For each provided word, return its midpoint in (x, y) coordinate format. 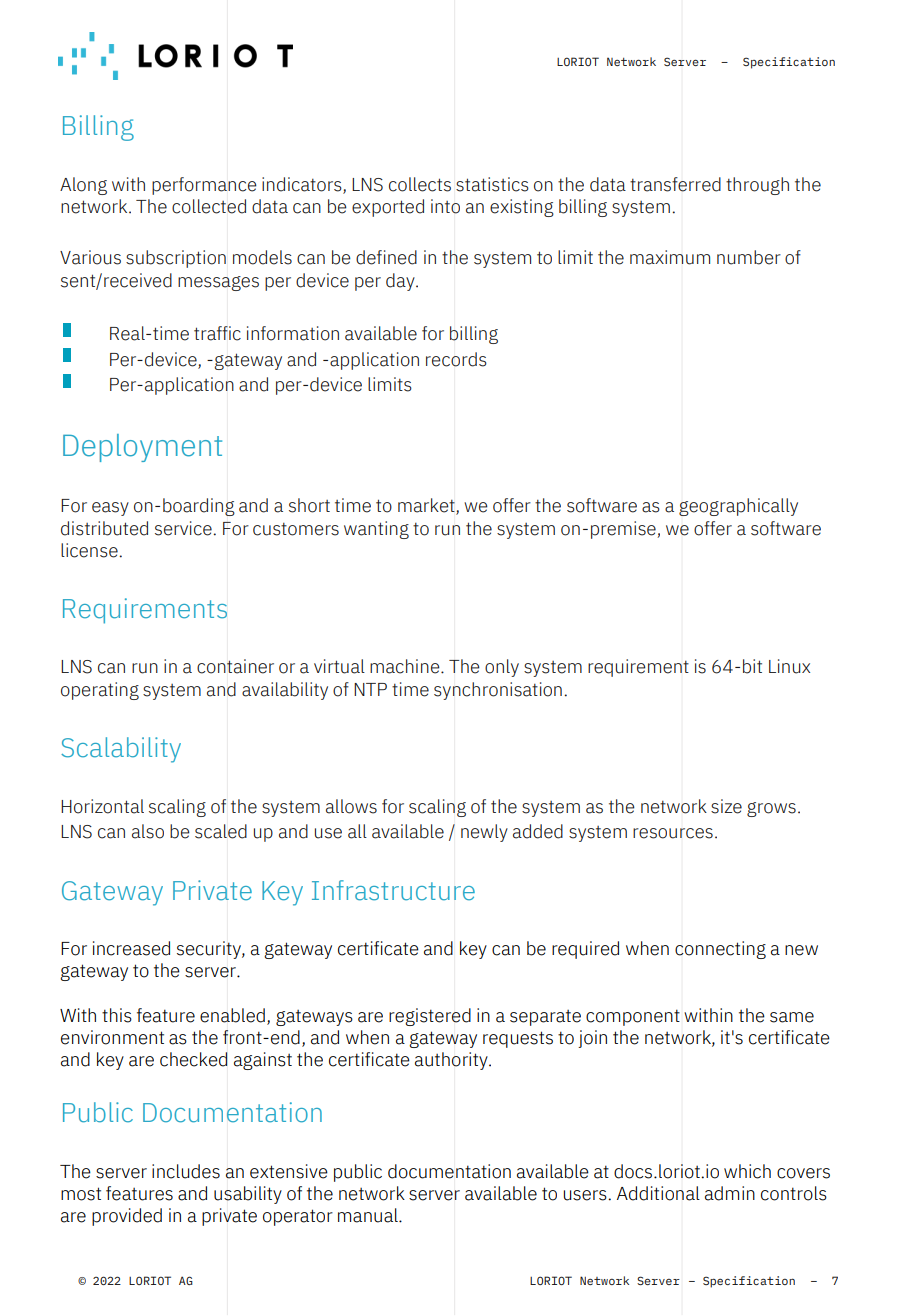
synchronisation (498, 691)
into (445, 206)
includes (186, 1171)
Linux (789, 666)
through (757, 186)
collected (209, 206)
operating (100, 691)
